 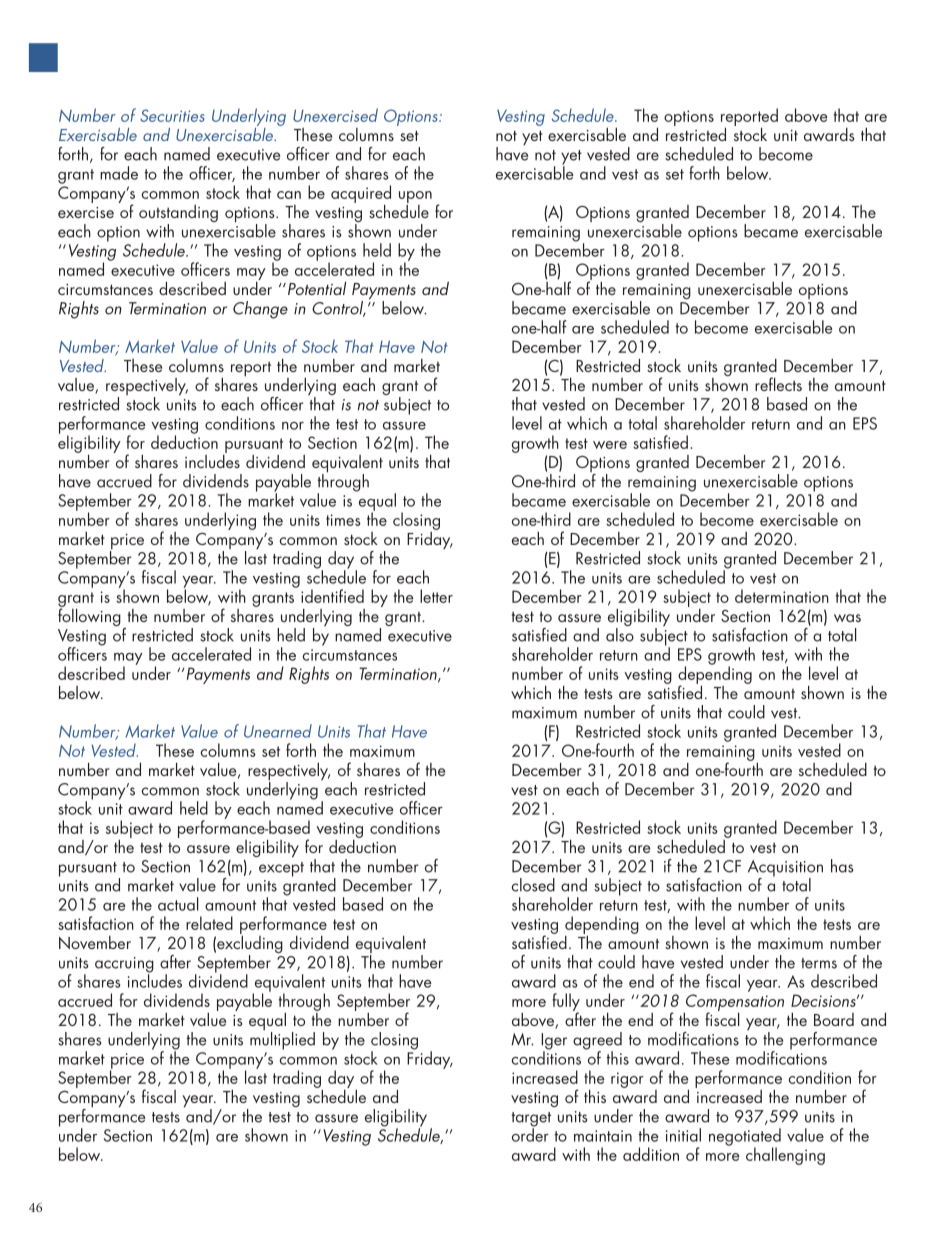 What do you see at coordinates (172, 115) in the screenshot?
I see `Securities` at bounding box center [172, 115].
